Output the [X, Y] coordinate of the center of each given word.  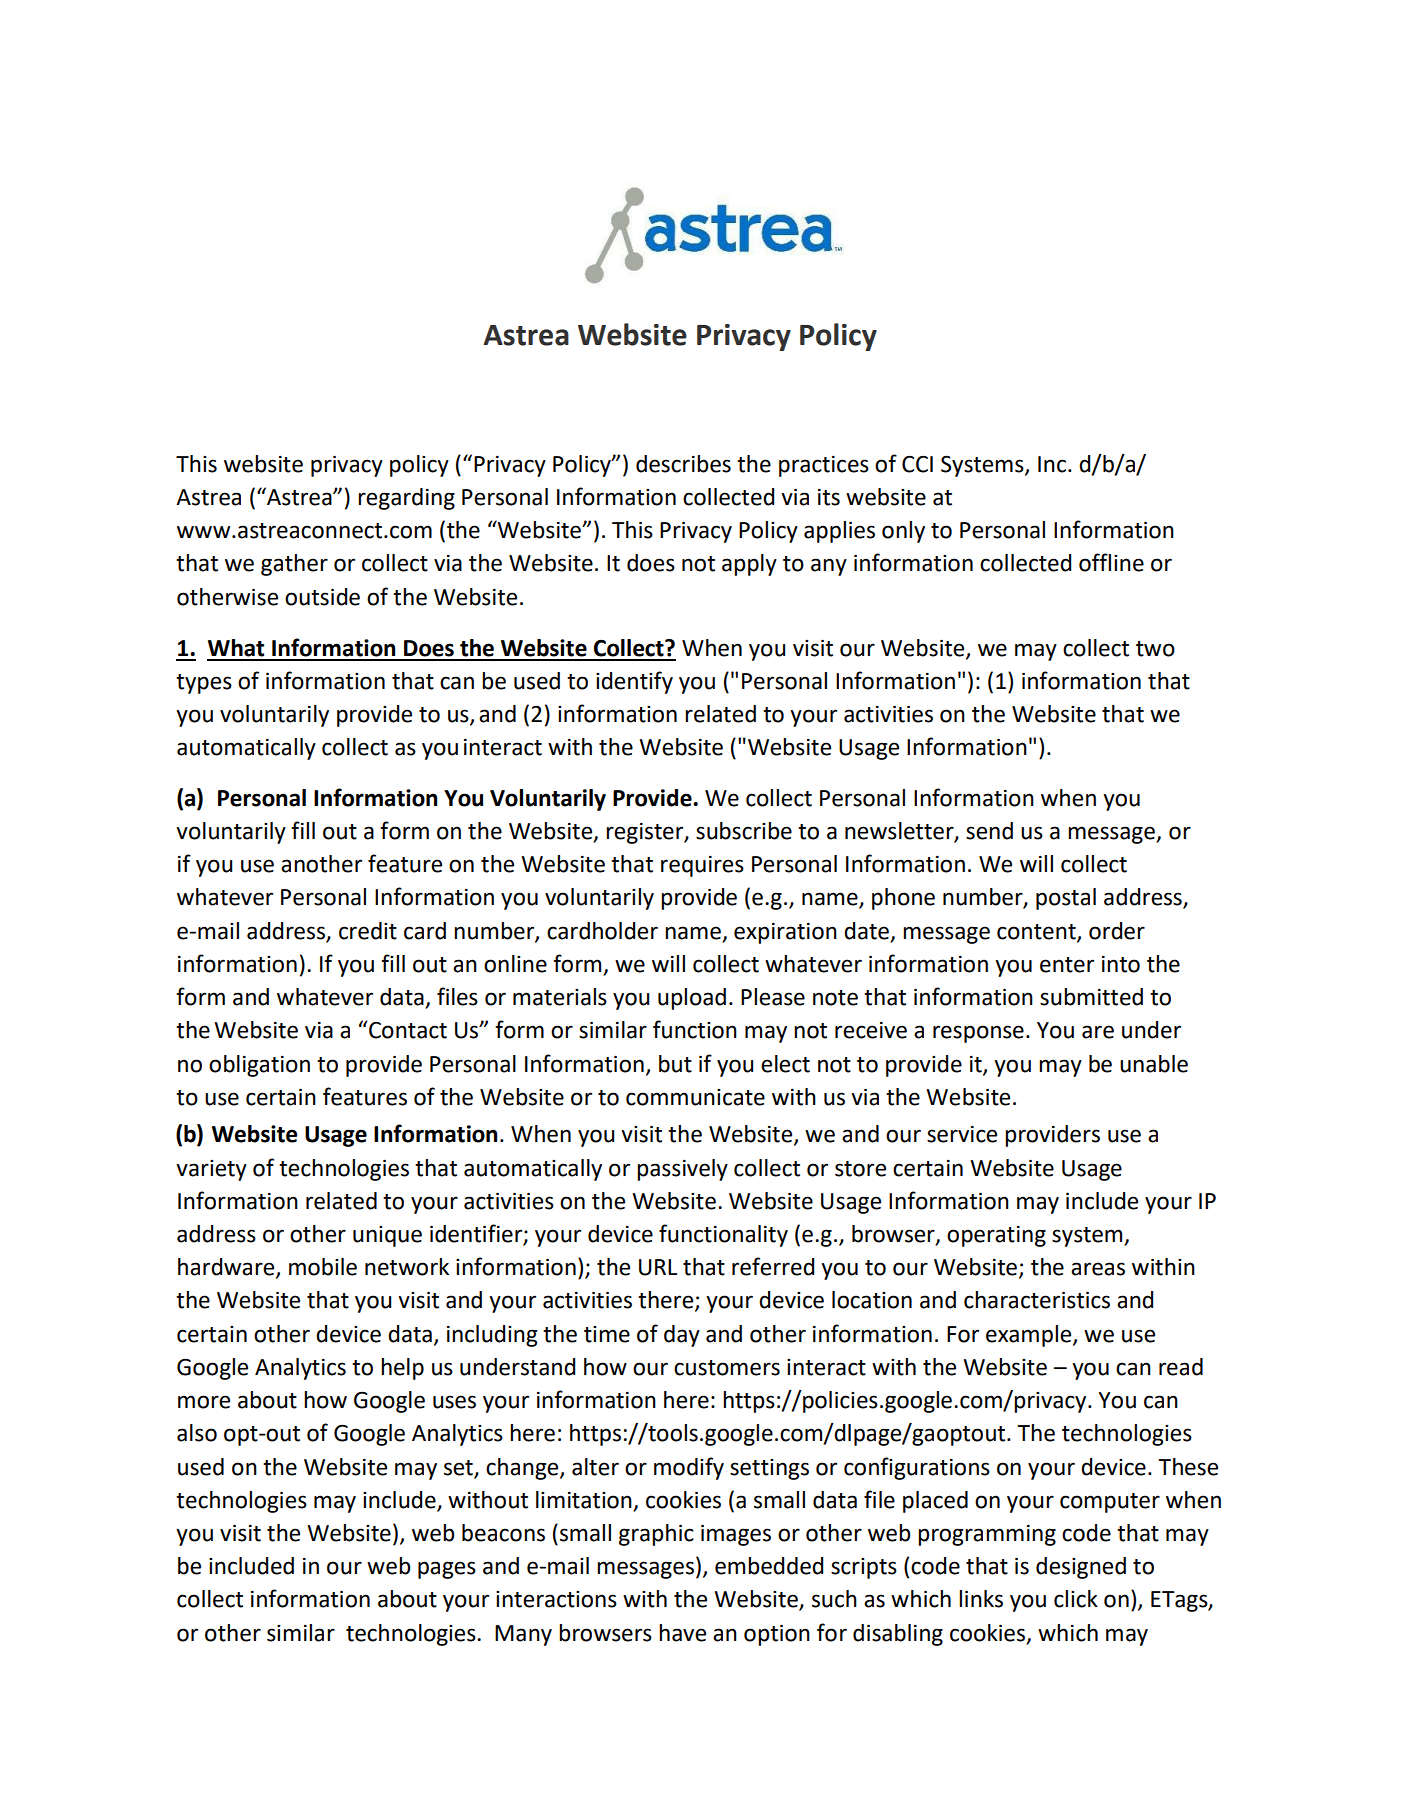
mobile [323, 1267]
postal [1066, 899]
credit [368, 931]
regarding [406, 499]
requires [702, 866]
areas [1098, 1269]
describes [683, 464]
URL [658, 1267]
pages [447, 1570]
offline [1111, 562]
